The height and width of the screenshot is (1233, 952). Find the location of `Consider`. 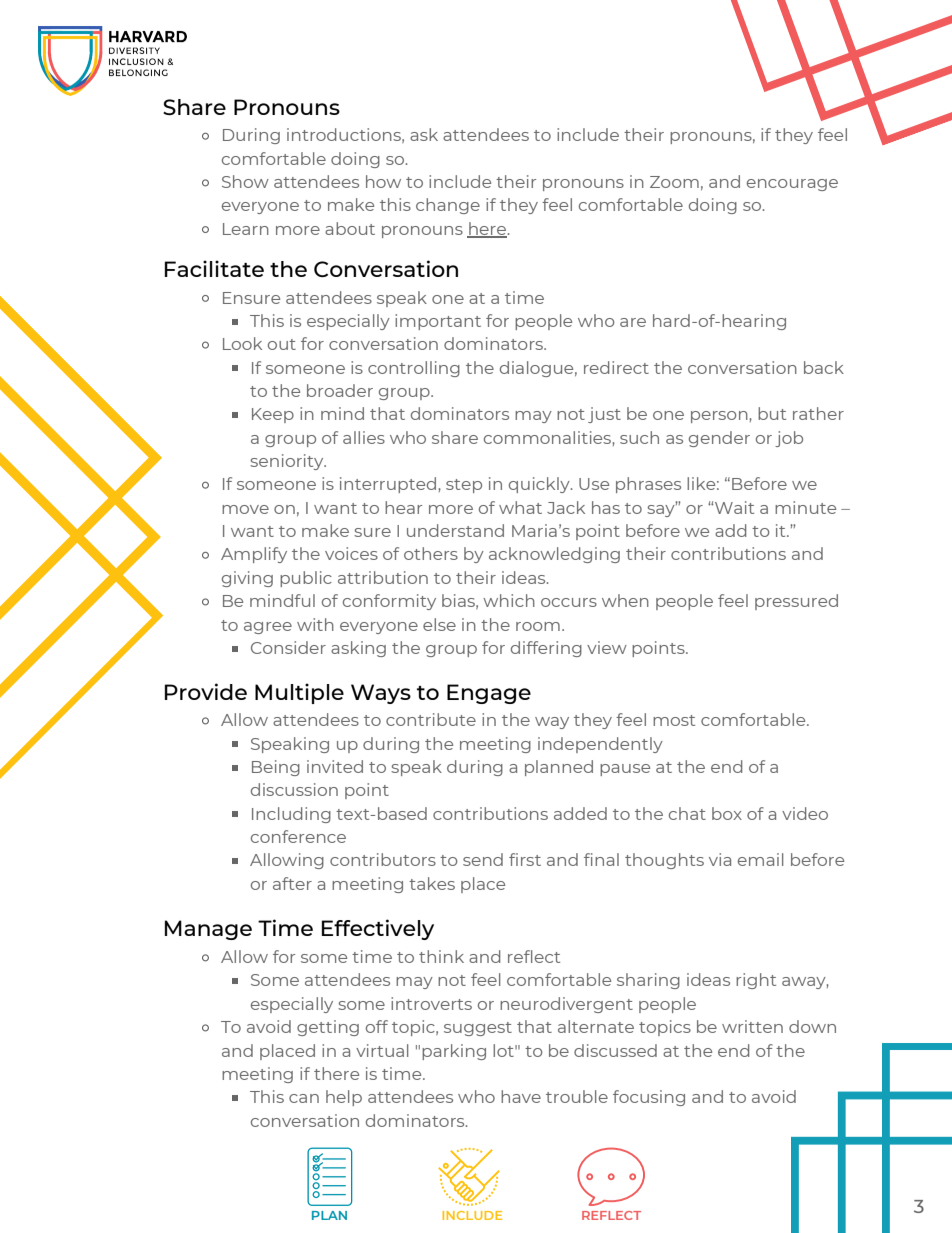

Consider is located at coordinates (288, 647).
